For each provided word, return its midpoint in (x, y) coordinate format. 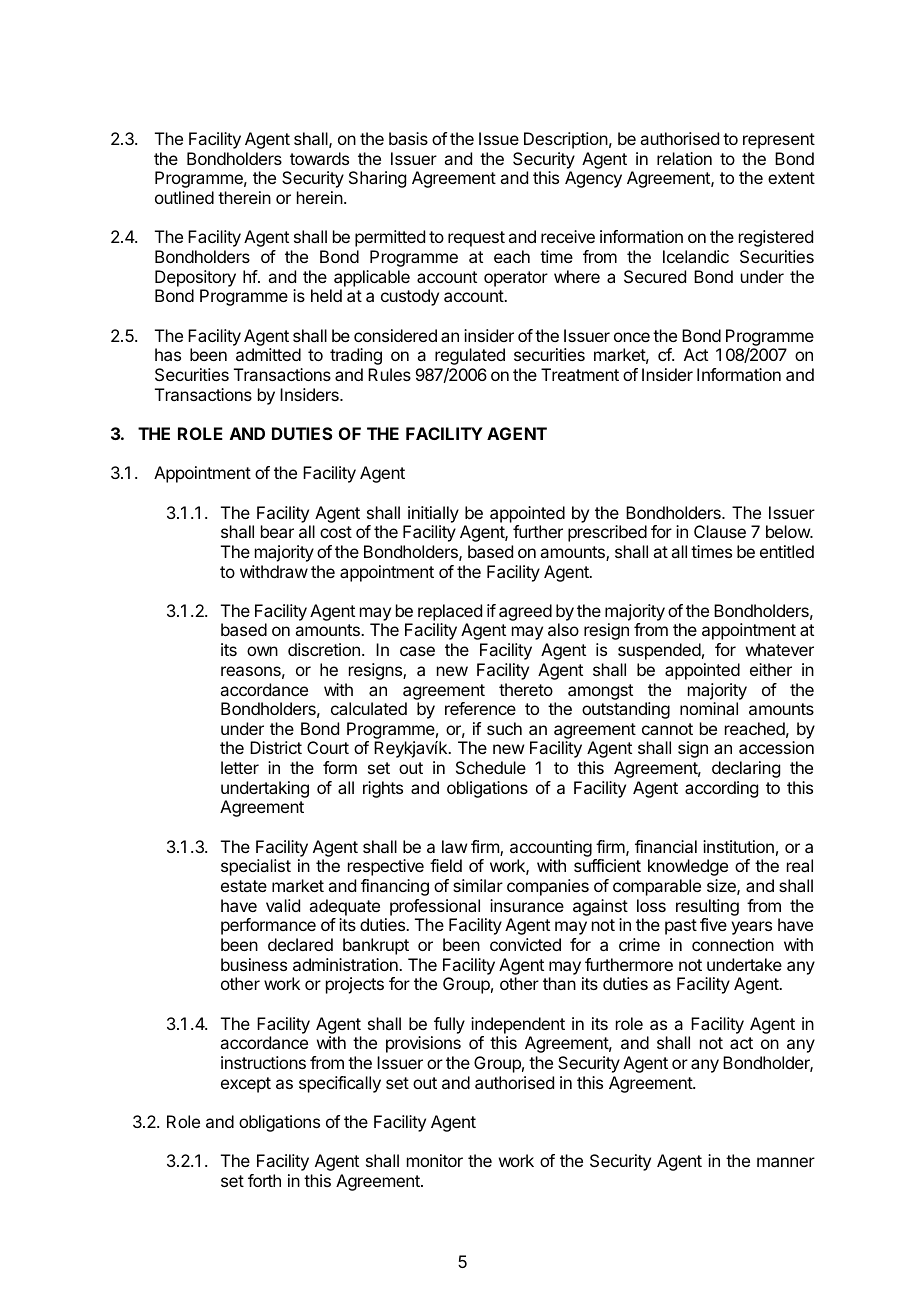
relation (684, 158)
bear (277, 531)
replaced (450, 612)
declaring (746, 769)
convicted (525, 944)
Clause (720, 531)
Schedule (491, 767)
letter (240, 767)
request (476, 239)
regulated (470, 356)
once (632, 337)
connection (733, 944)
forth (264, 1180)
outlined (184, 197)
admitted (268, 354)
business (254, 964)
